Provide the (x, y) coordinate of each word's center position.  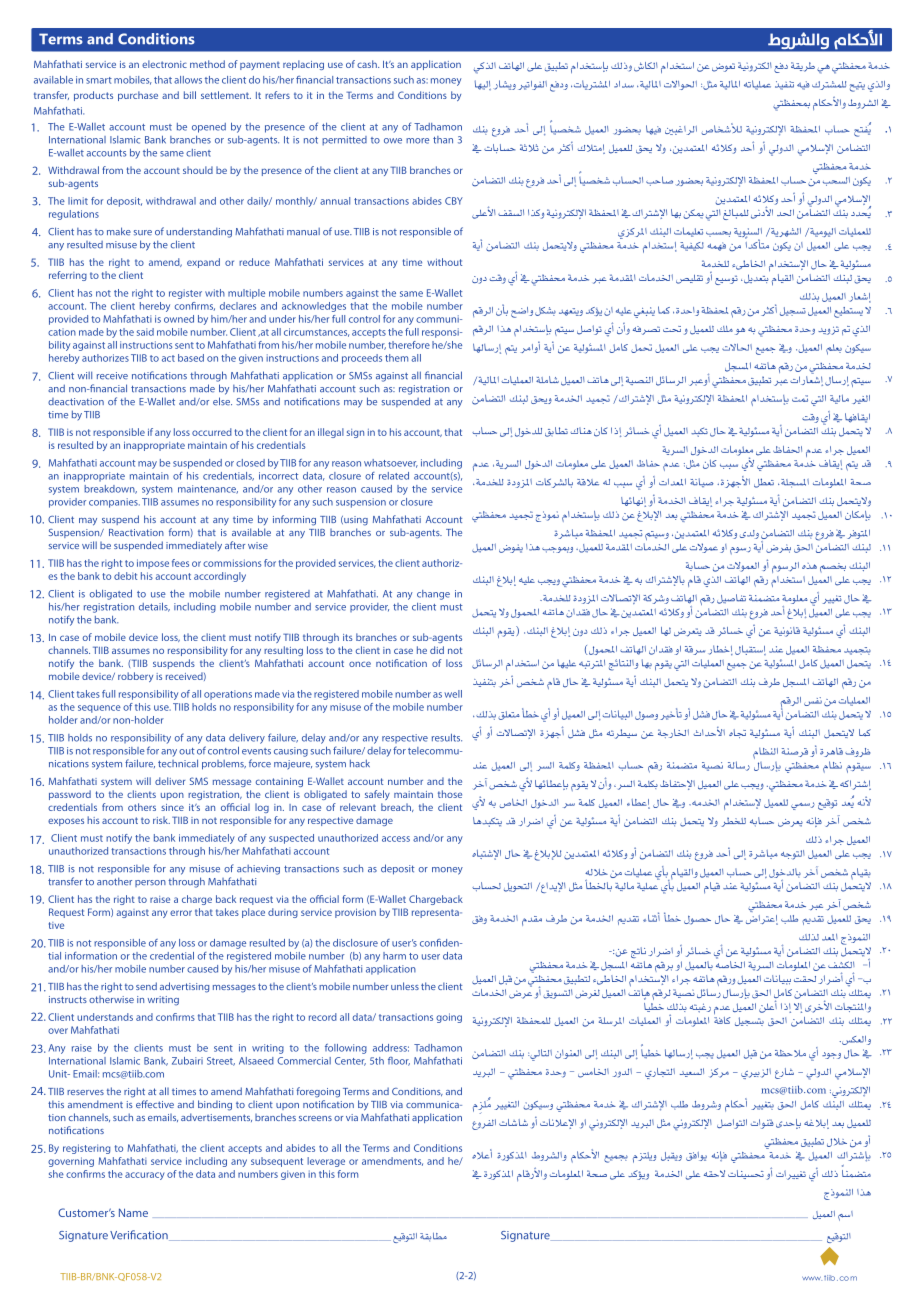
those (450, 794)
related (394, 476)
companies (114, 503)
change (433, 595)
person (150, 883)
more (417, 141)
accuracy (144, 1176)
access (396, 839)
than (443, 140)
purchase (138, 96)
